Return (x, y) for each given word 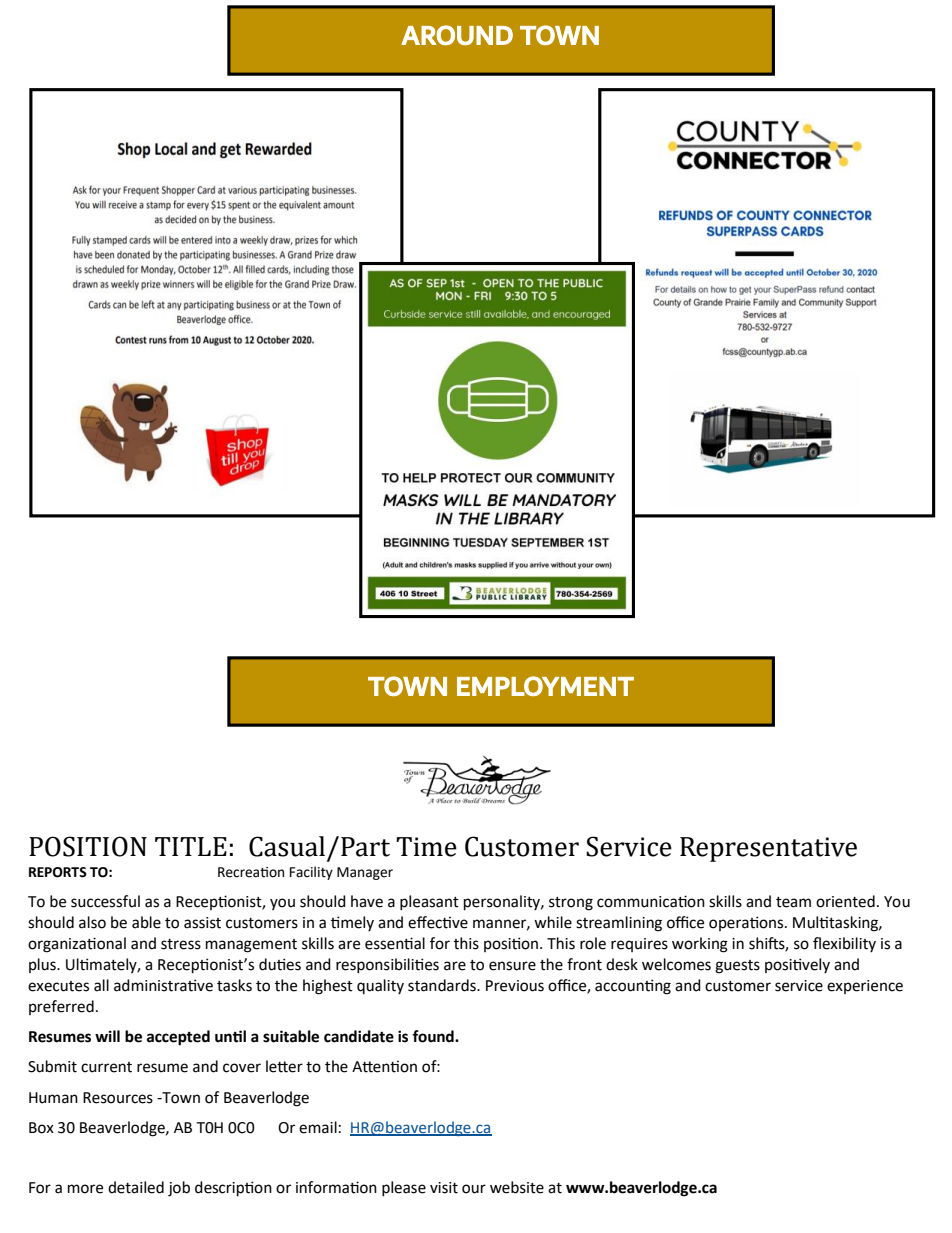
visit (444, 1188)
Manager (365, 873)
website (517, 1187)
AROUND (457, 35)
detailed (136, 1187)
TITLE (191, 846)
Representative (768, 849)
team (793, 902)
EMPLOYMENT (545, 686)
